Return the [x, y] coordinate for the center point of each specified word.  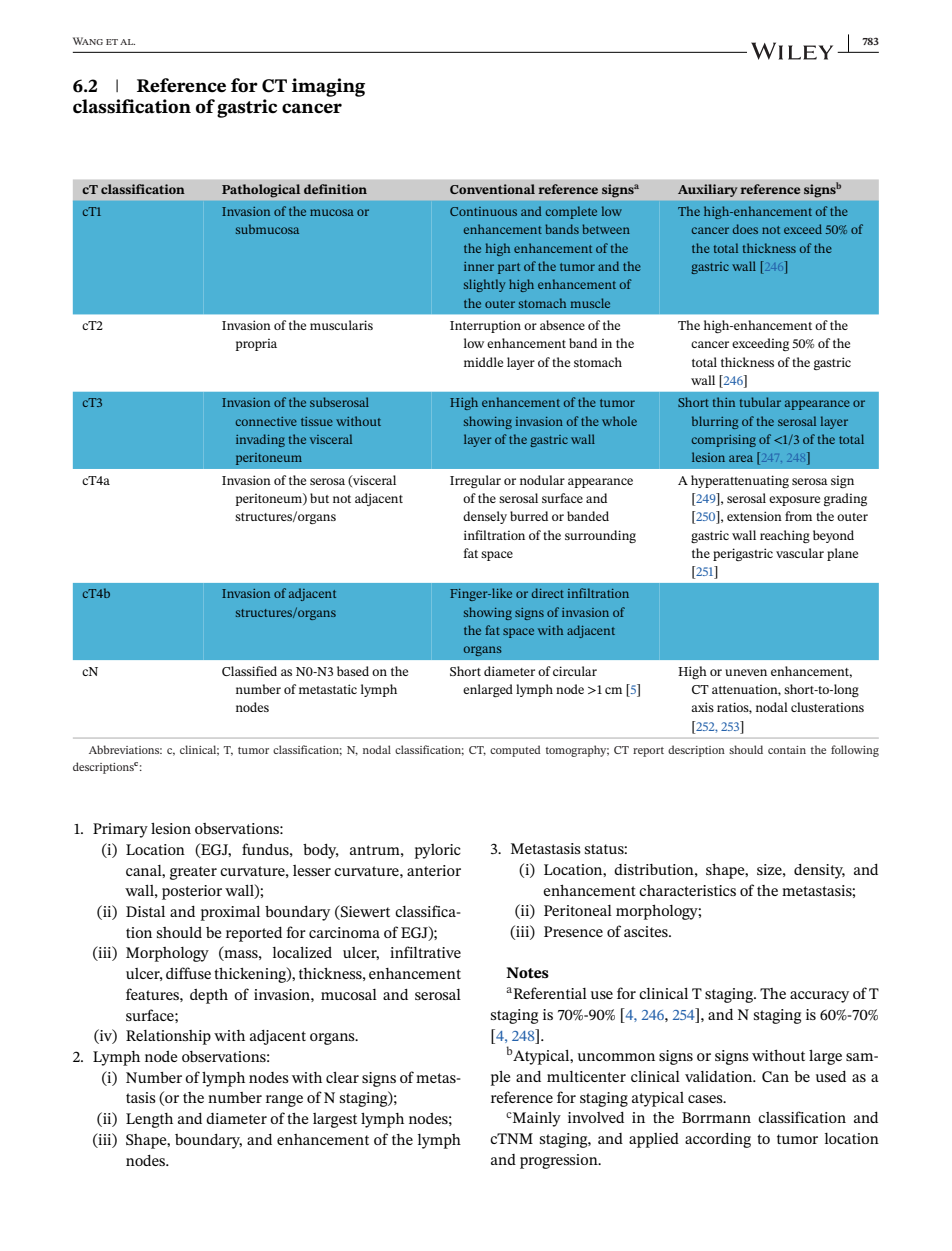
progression [560, 1161]
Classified [249, 671]
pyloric [438, 851]
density [819, 871]
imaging [328, 87]
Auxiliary [707, 190]
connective [266, 421]
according [718, 1140]
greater [193, 873]
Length [149, 1120]
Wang [88, 41]
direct [548, 593]
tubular [760, 402]
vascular [800, 553]
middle [483, 362]
